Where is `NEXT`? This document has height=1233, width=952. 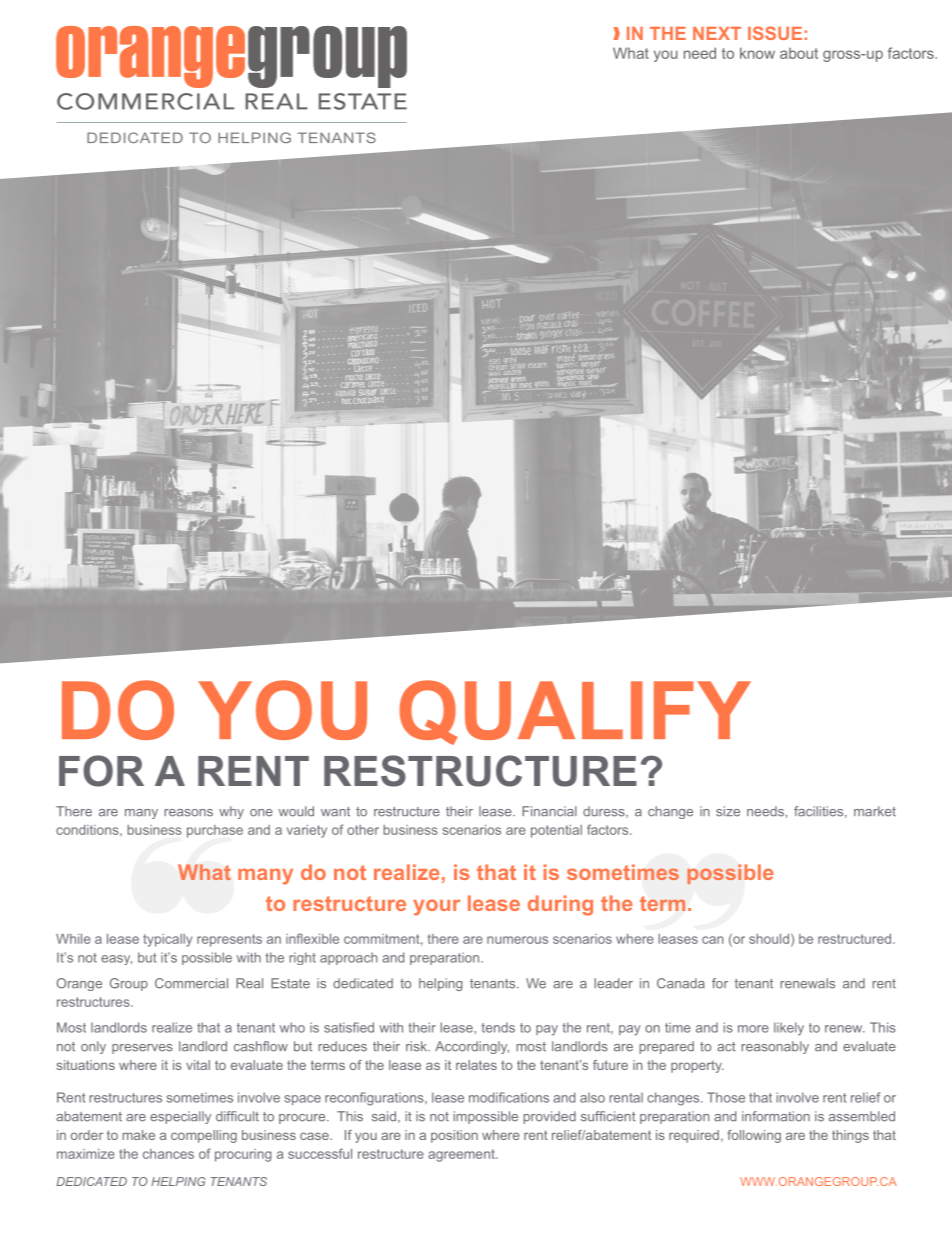 NEXT is located at coordinates (717, 33).
